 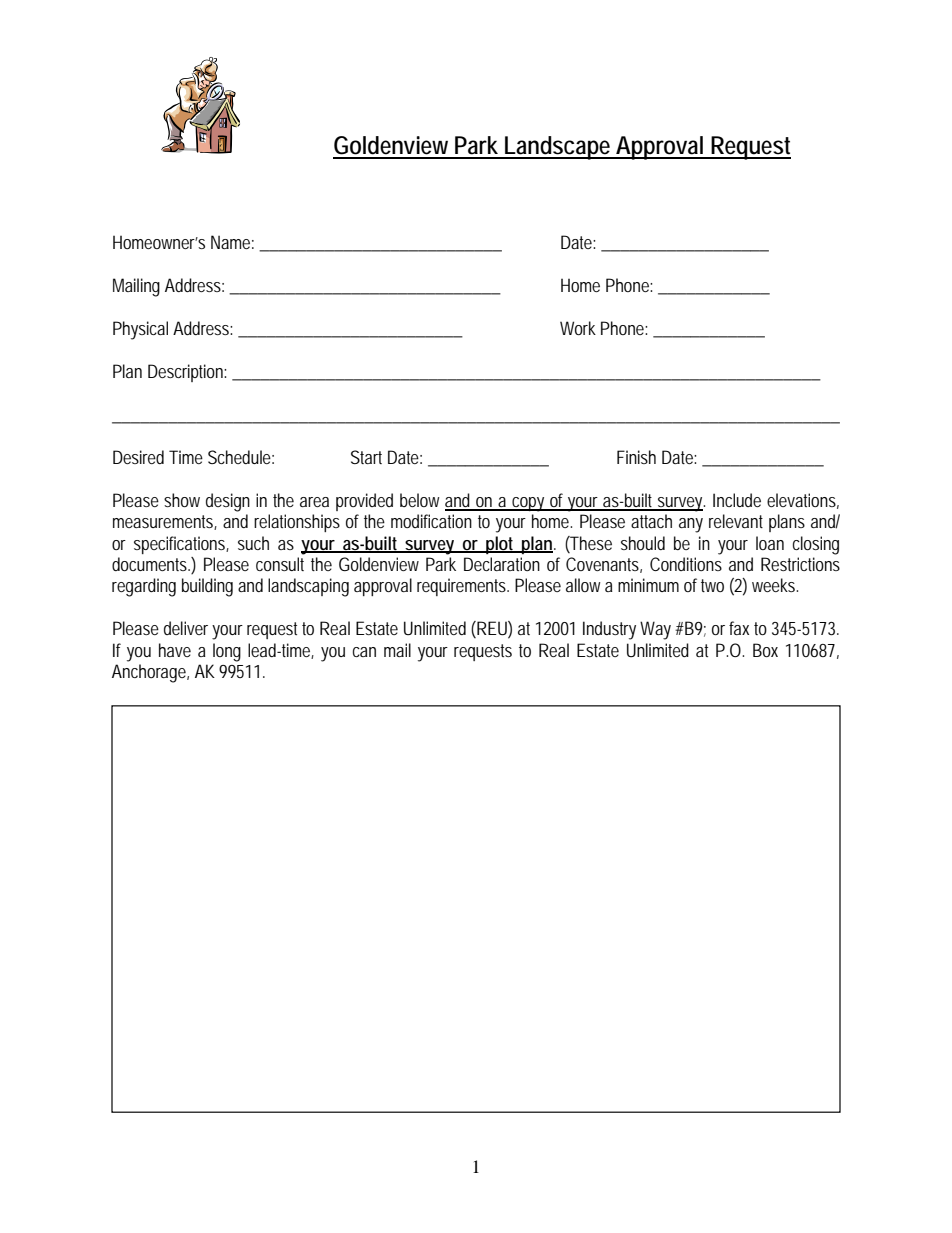 What do you see at coordinates (230, 242) in the screenshot?
I see `Name` at bounding box center [230, 242].
